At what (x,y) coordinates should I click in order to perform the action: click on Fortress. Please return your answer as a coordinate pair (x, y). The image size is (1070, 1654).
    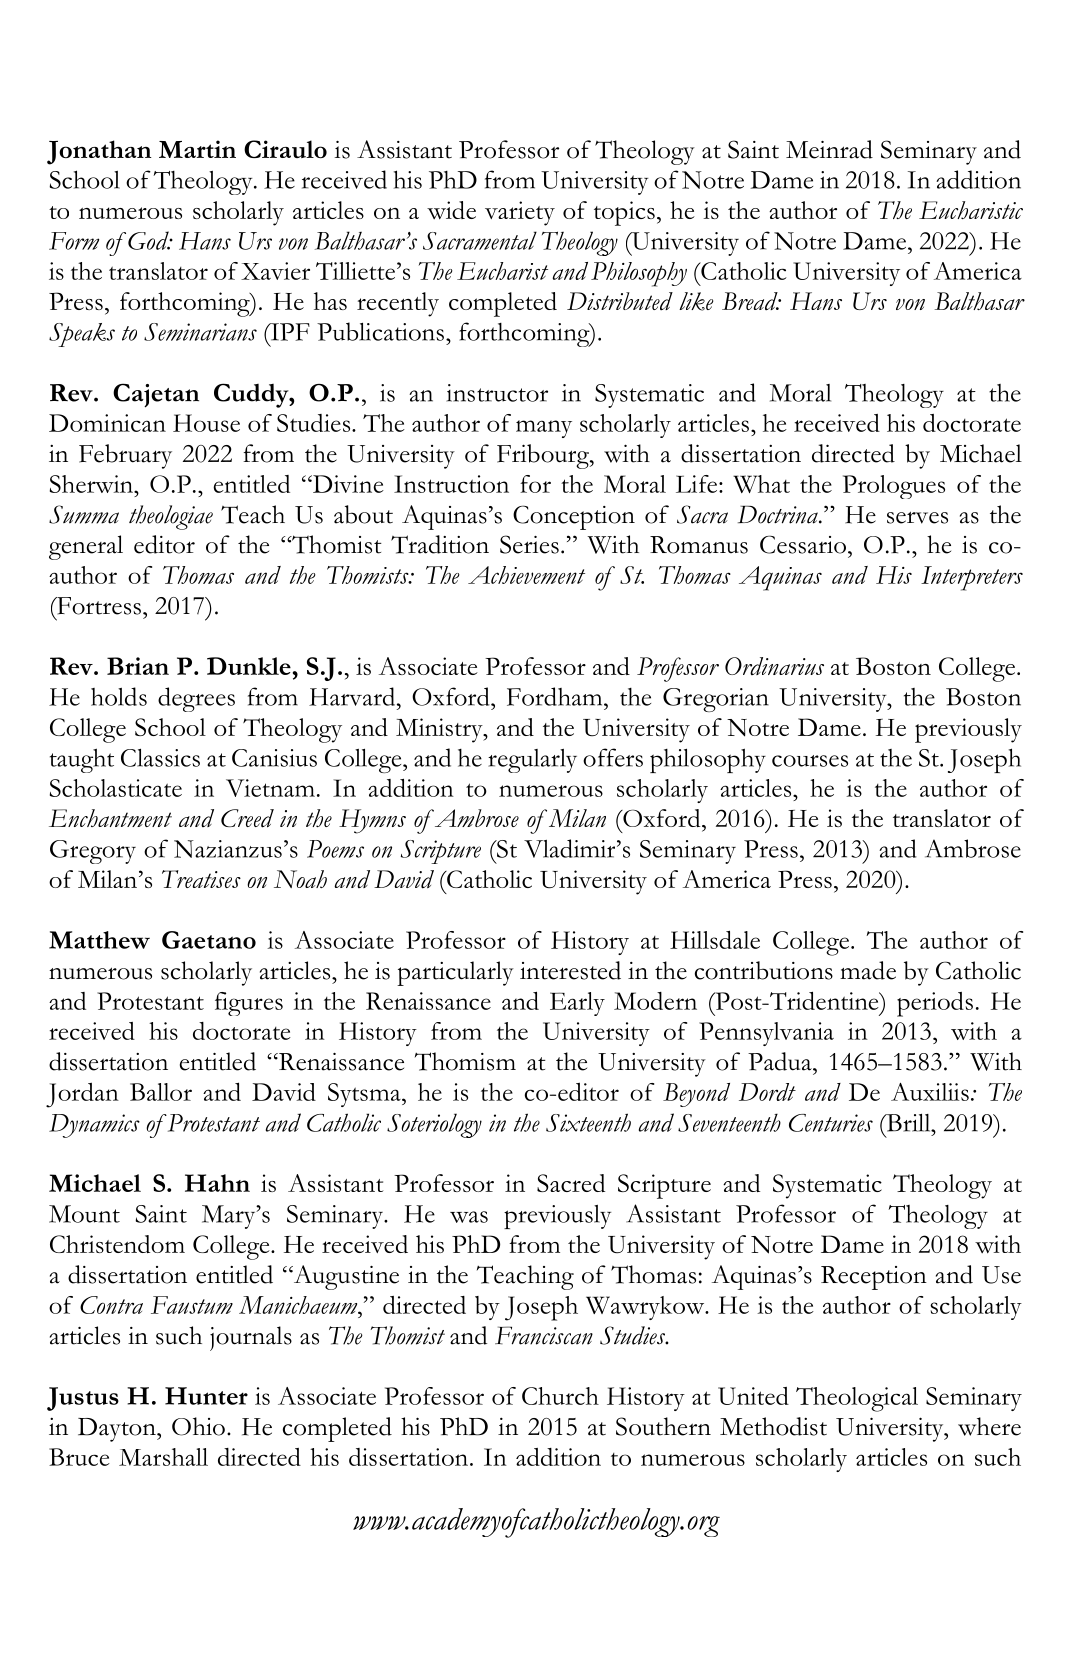
    Looking at the image, I should click on (98, 606).
